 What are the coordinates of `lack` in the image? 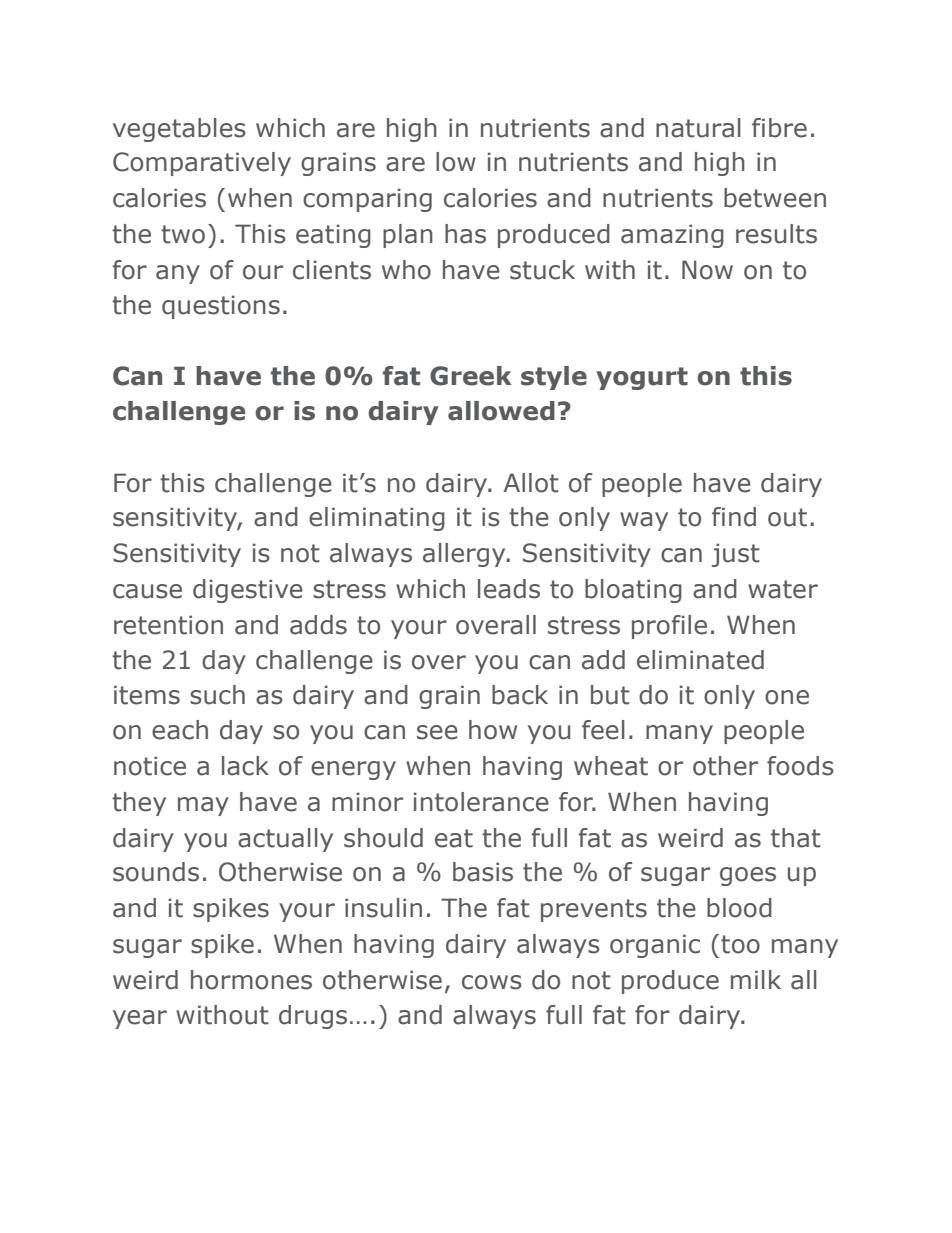 It's located at (245, 766).
